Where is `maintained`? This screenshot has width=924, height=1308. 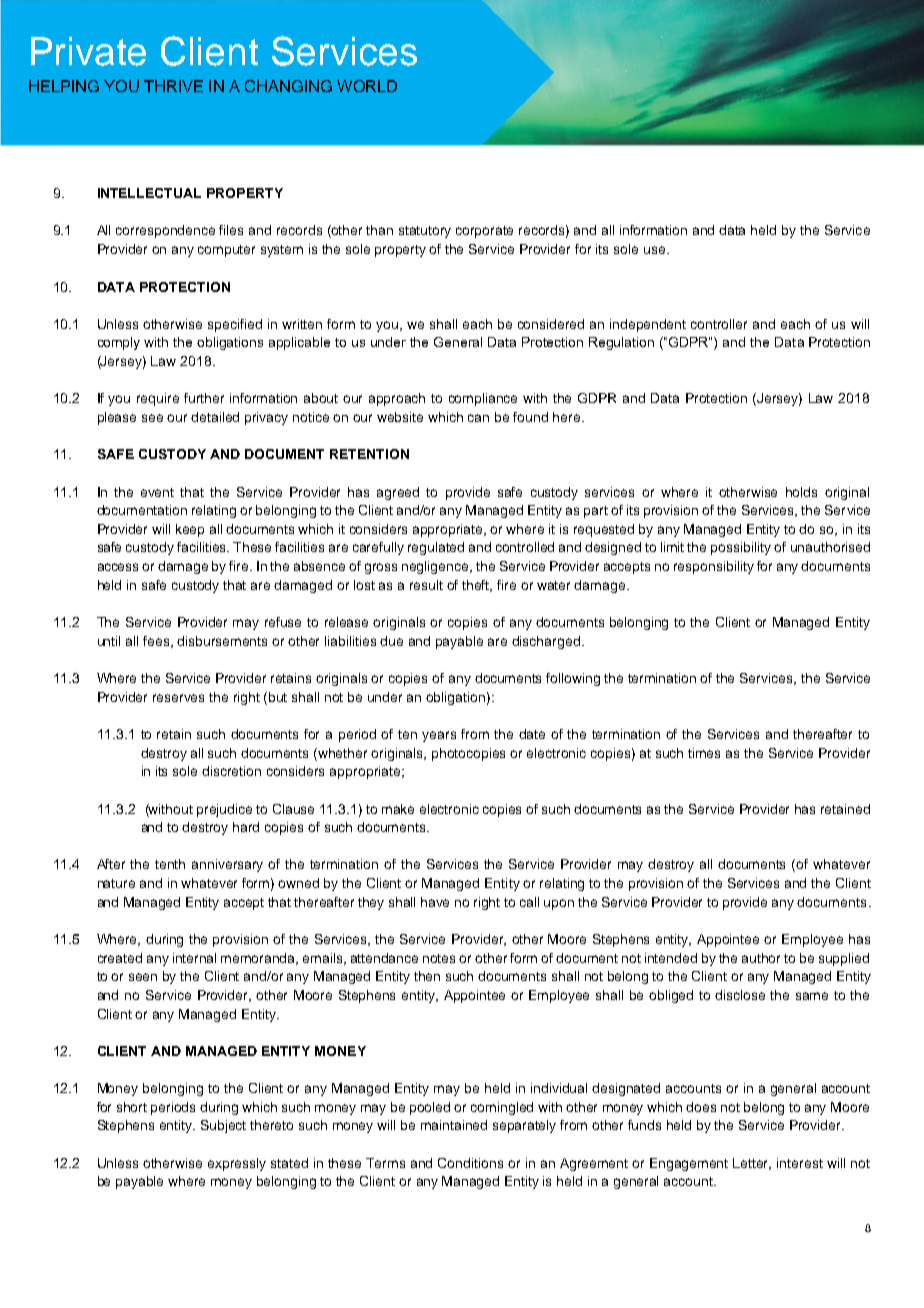
maintained is located at coordinates (454, 1125).
